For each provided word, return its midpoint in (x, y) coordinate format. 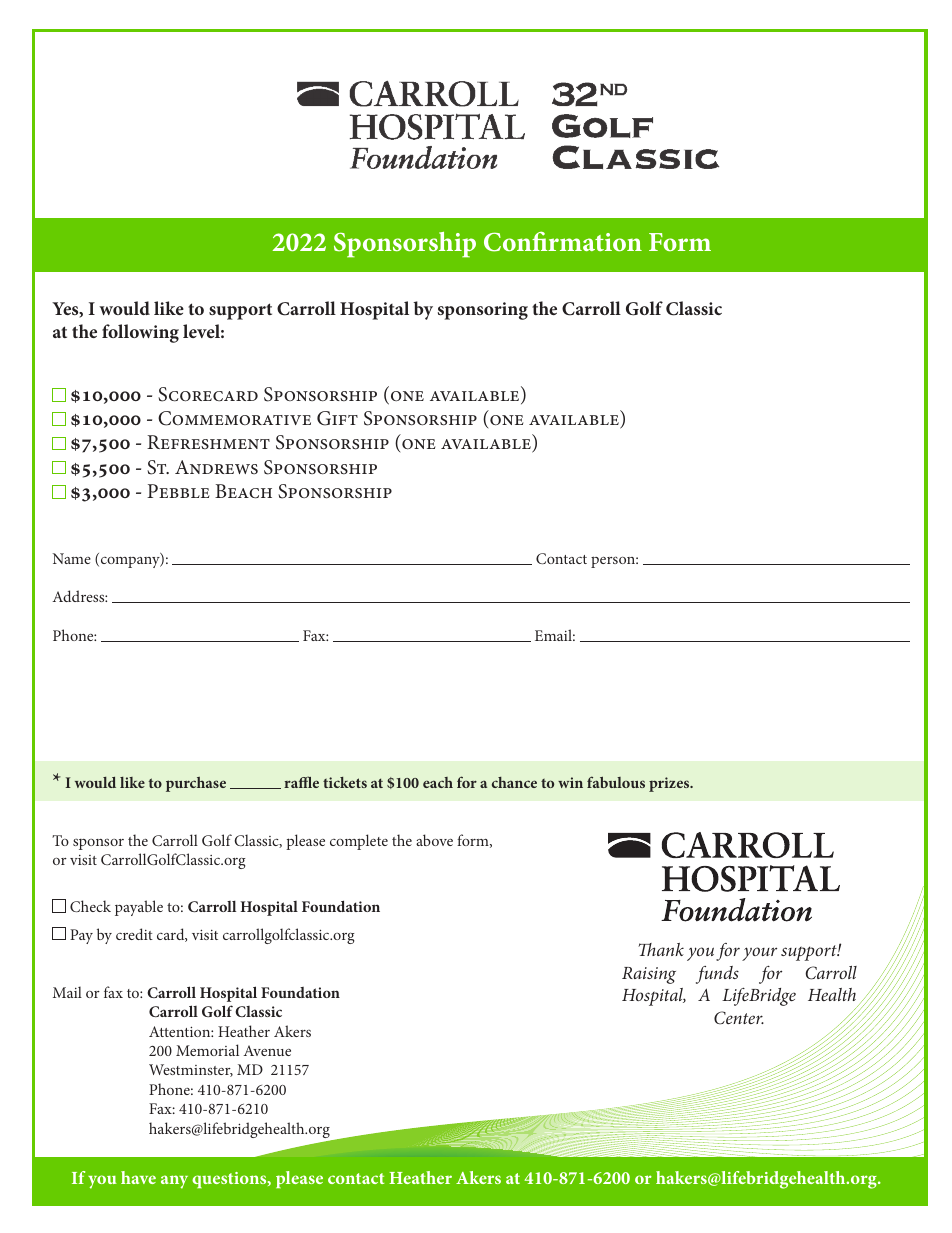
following (140, 333)
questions (230, 1180)
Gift (337, 418)
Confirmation (563, 241)
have (138, 1177)
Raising (649, 975)
